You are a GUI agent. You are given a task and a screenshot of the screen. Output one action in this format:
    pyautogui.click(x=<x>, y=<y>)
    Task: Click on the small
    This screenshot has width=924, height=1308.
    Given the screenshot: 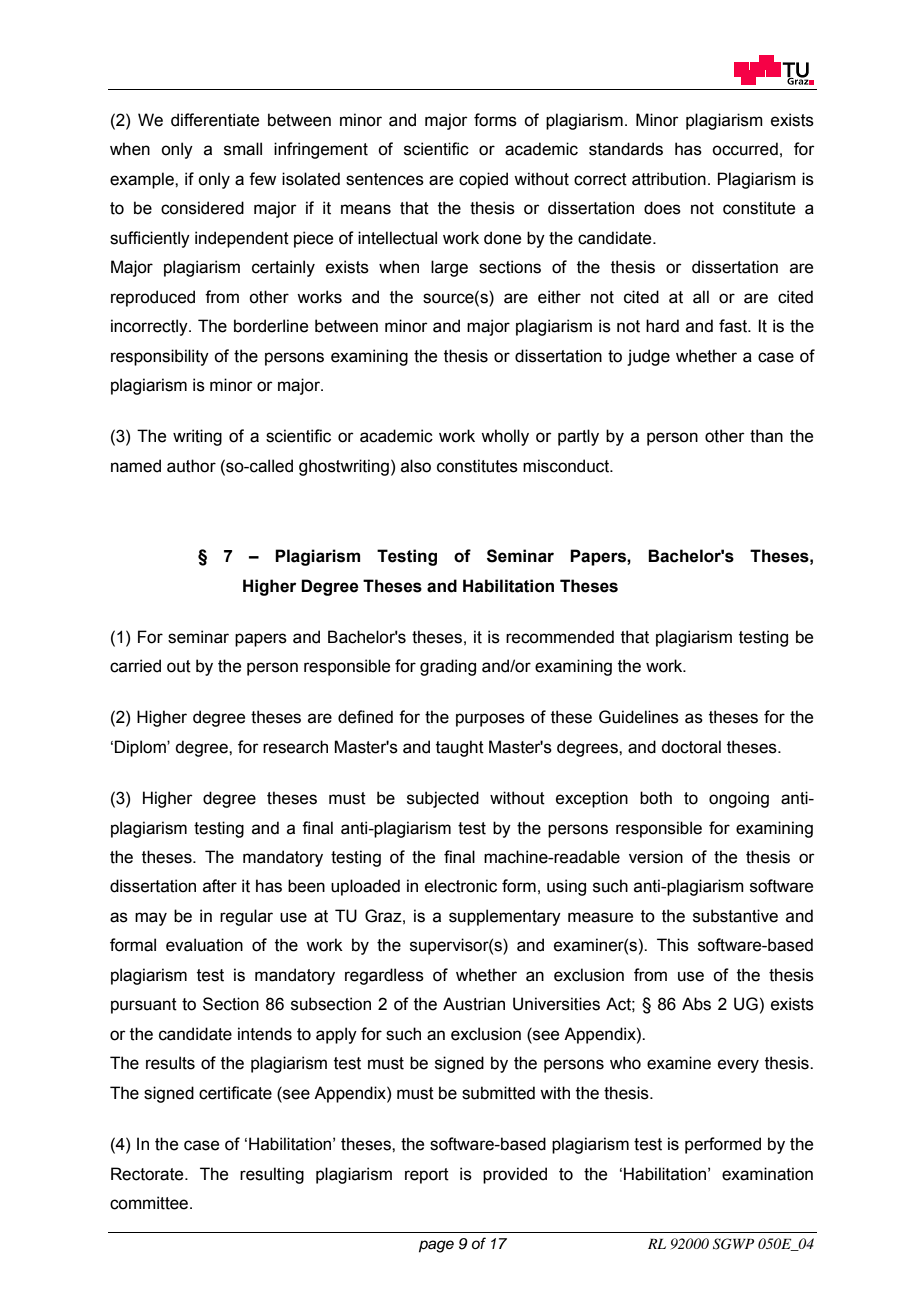 What is the action you would take?
    pyautogui.click(x=243, y=149)
